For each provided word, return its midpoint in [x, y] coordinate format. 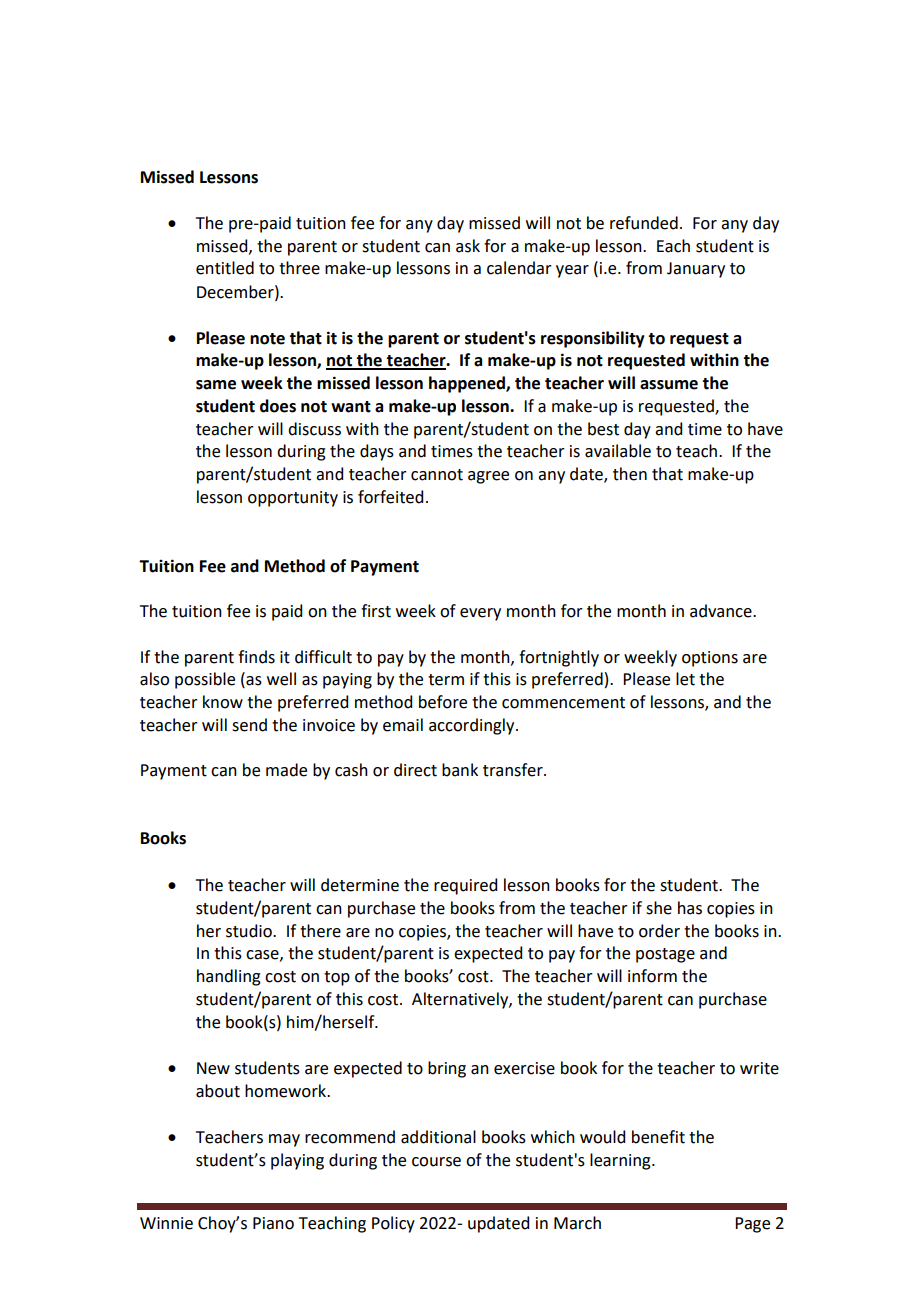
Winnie [166, 1223]
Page [752, 1225]
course [436, 1162]
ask [468, 246]
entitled [225, 268]
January [696, 270]
